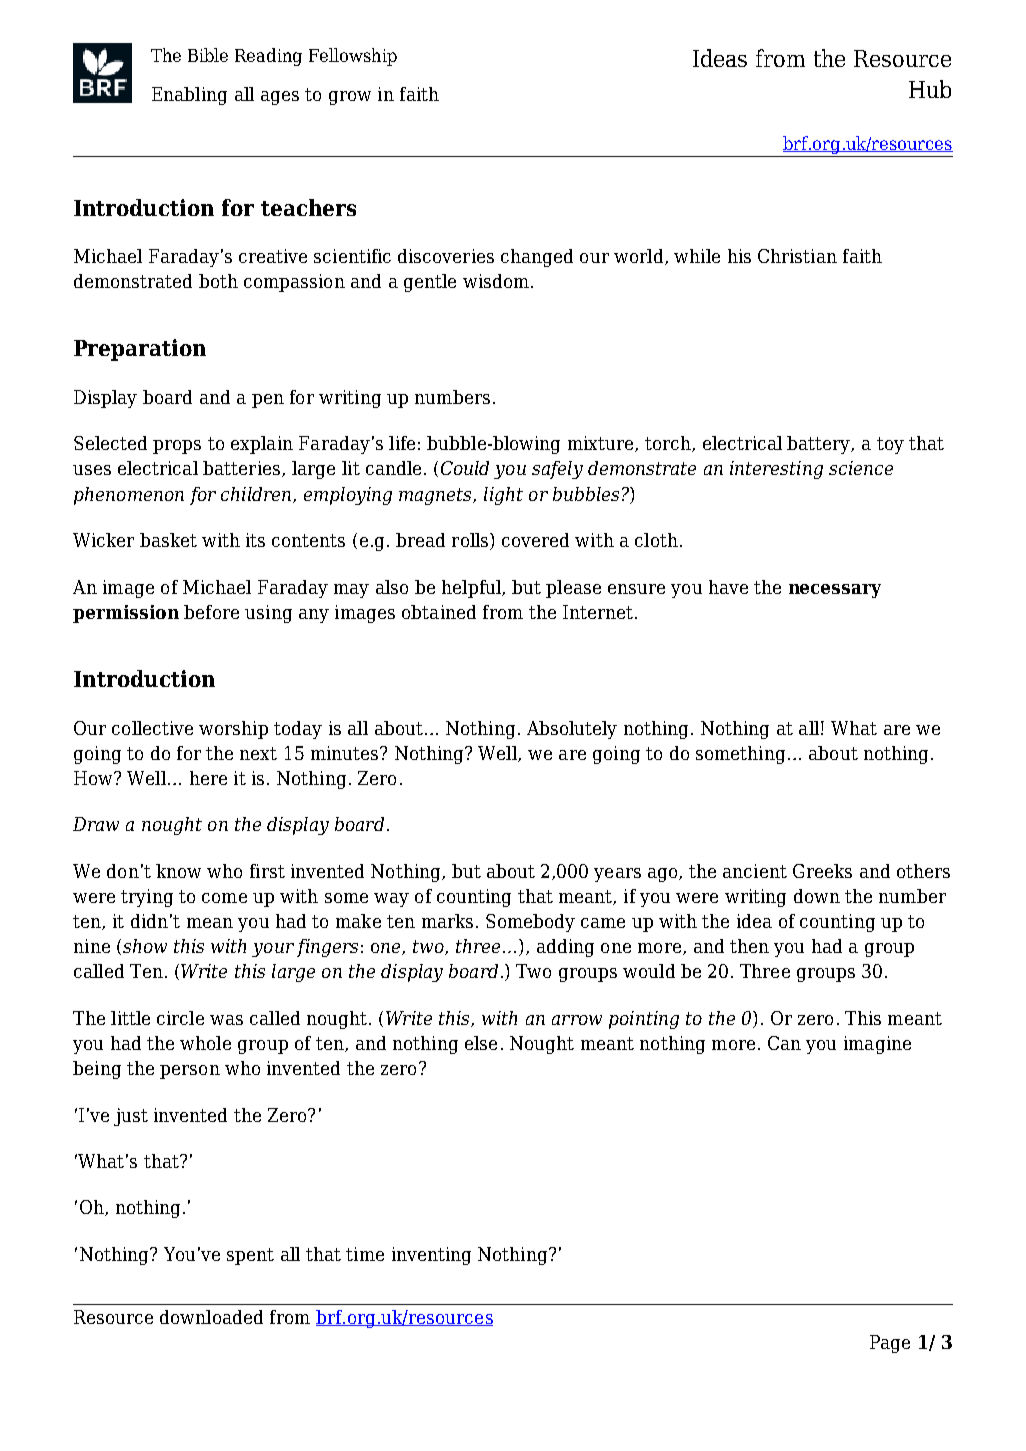 Image resolution: width=1026 pixels, height=1451 pixels. What do you see at coordinates (350, 98) in the page?
I see `grow` at bounding box center [350, 98].
